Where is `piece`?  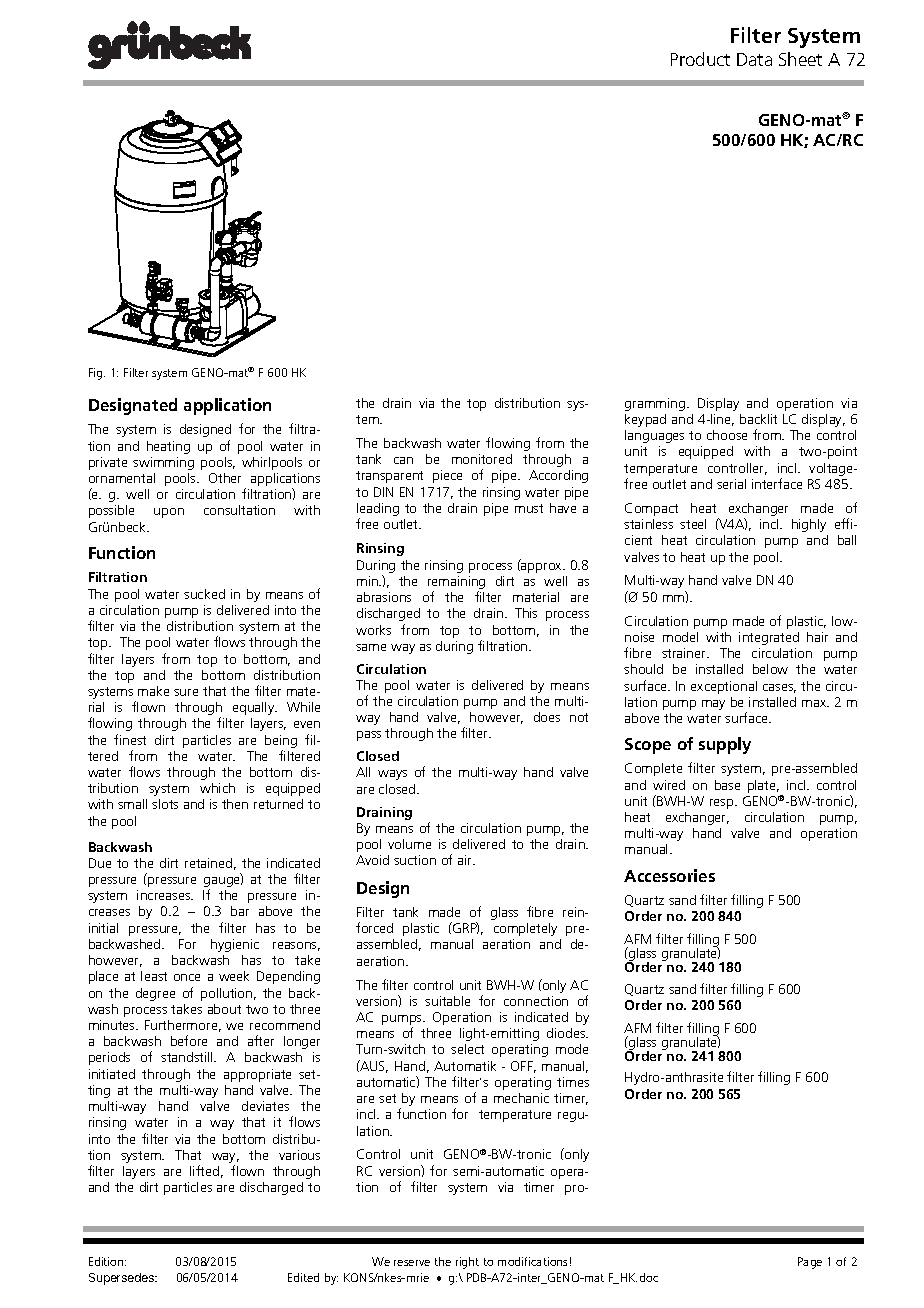
piece is located at coordinates (447, 476).
